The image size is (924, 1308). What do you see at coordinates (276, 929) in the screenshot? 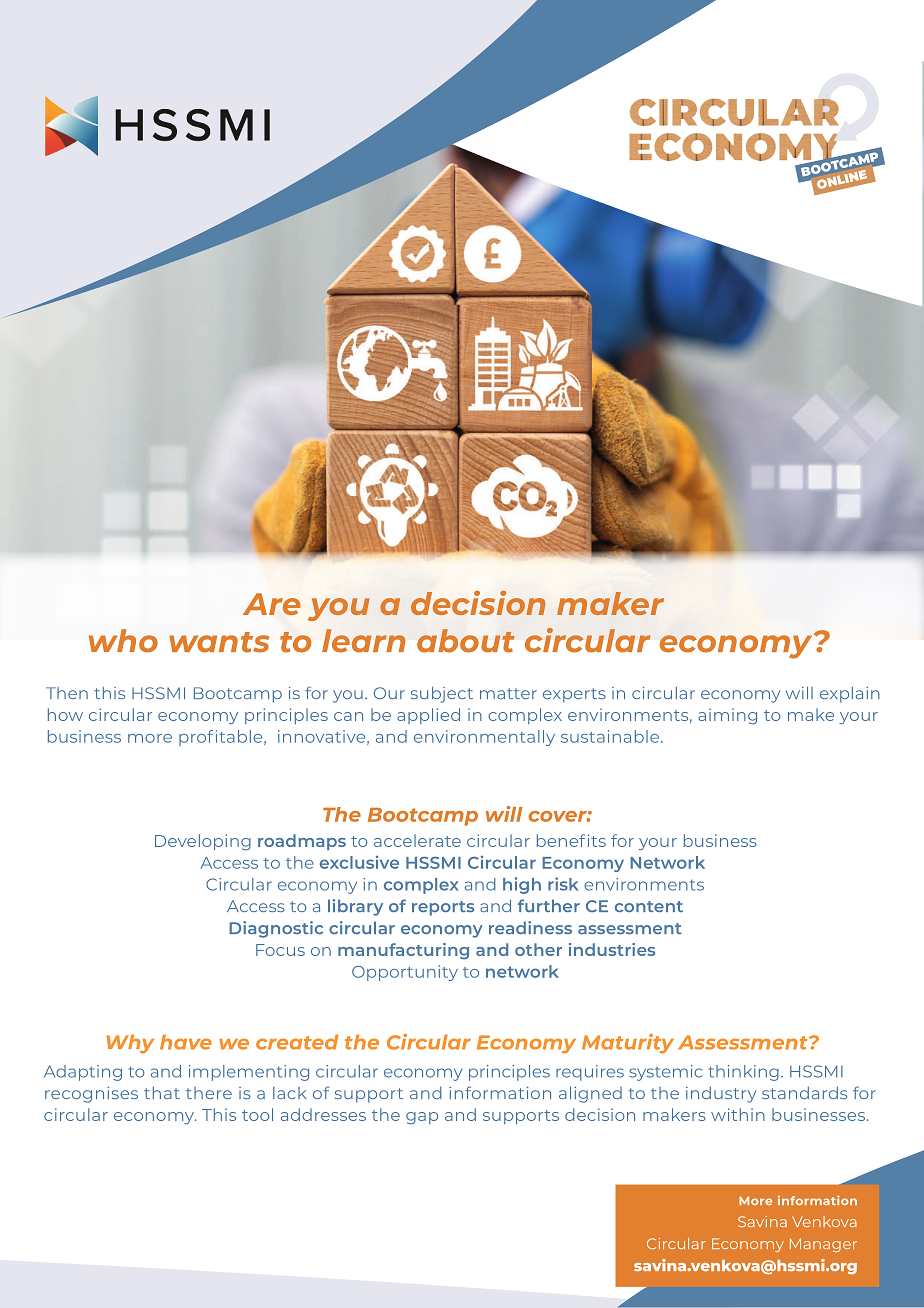
I see `Diagnostic` at bounding box center [276, 929].
